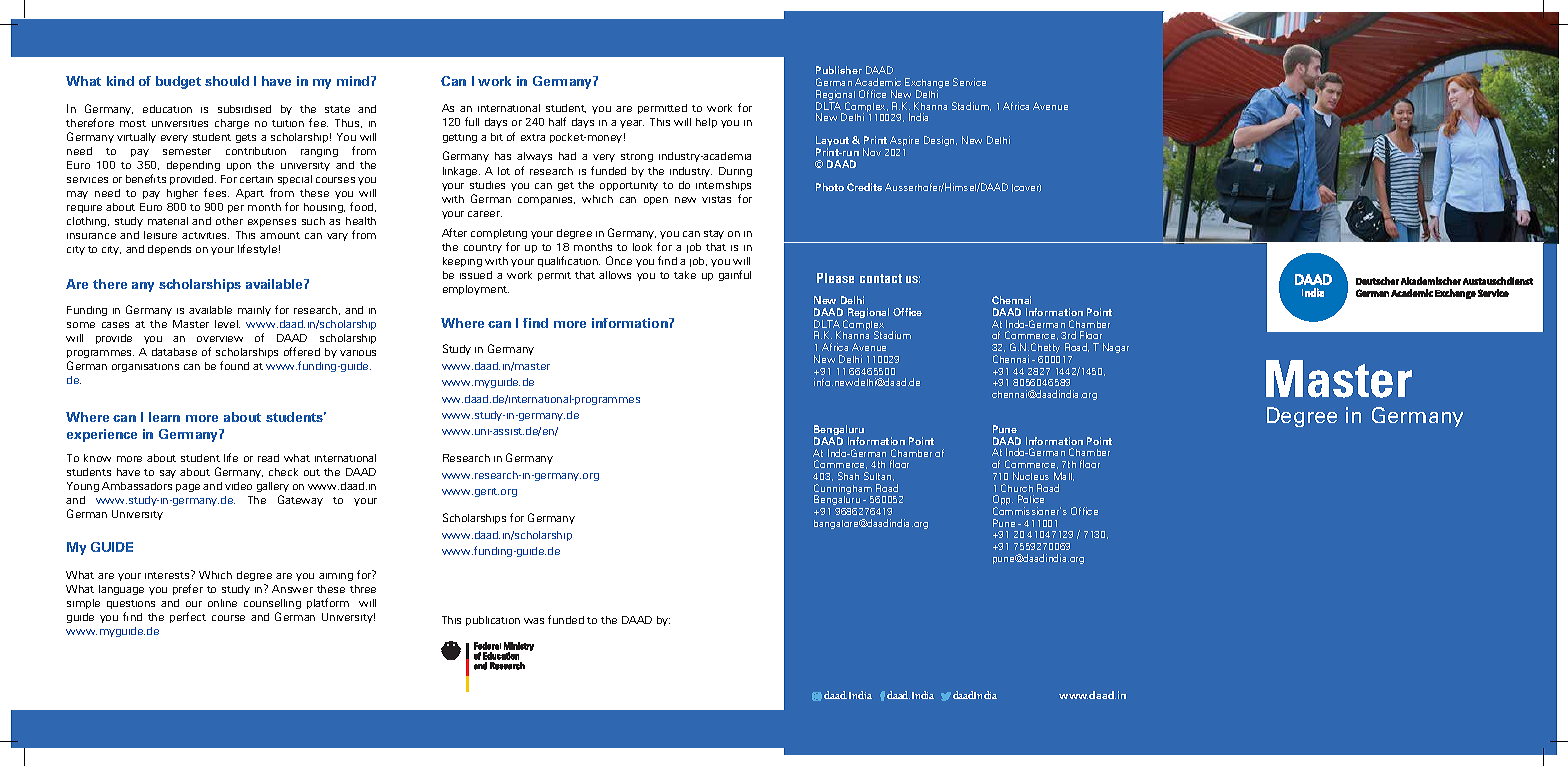  What do you see at coordinates (569, 261) in the document?
I see `qualification` at bounding box center [569, 261].
